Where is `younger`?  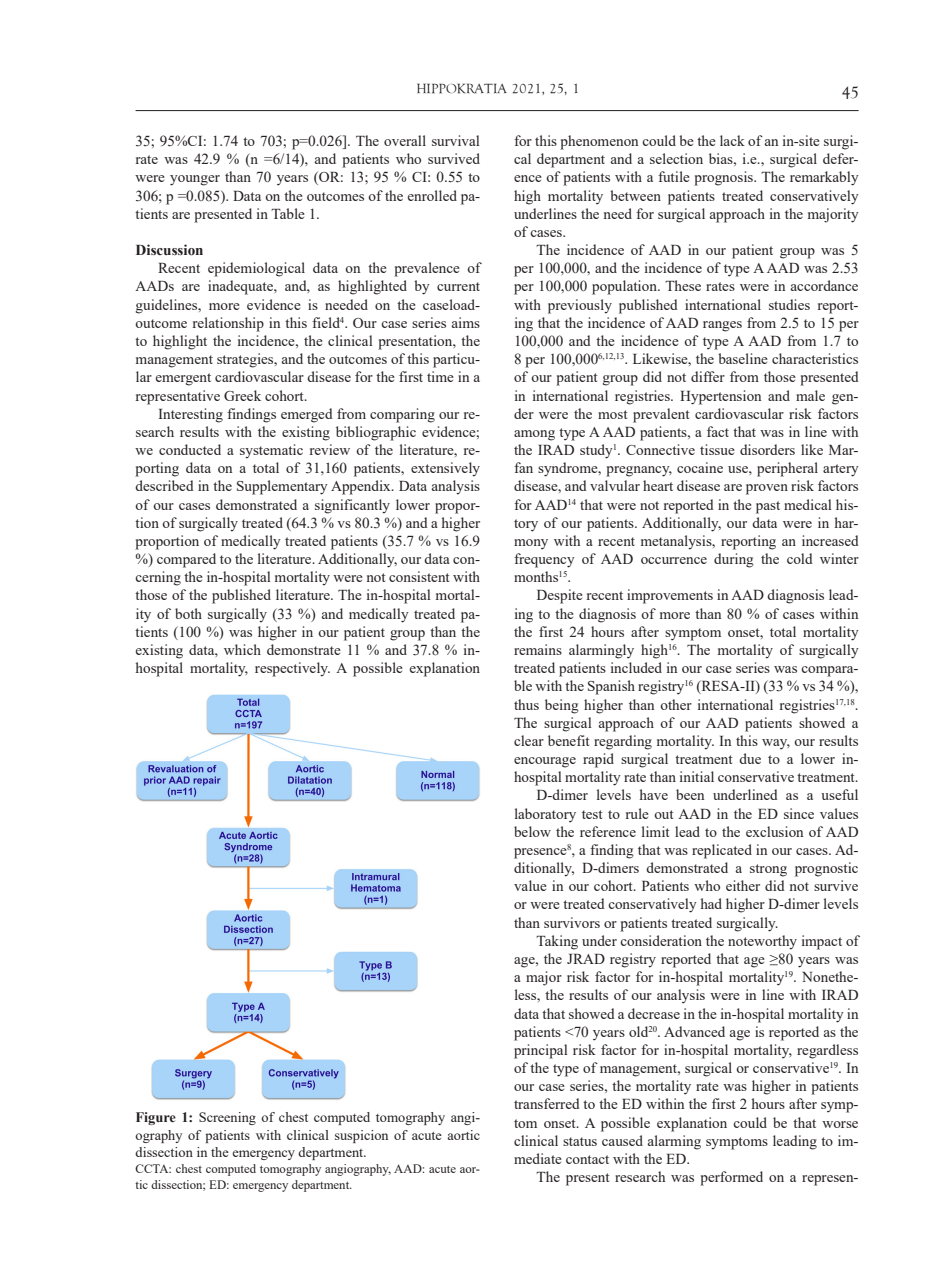
younger is located at coordinates (195, 180).
